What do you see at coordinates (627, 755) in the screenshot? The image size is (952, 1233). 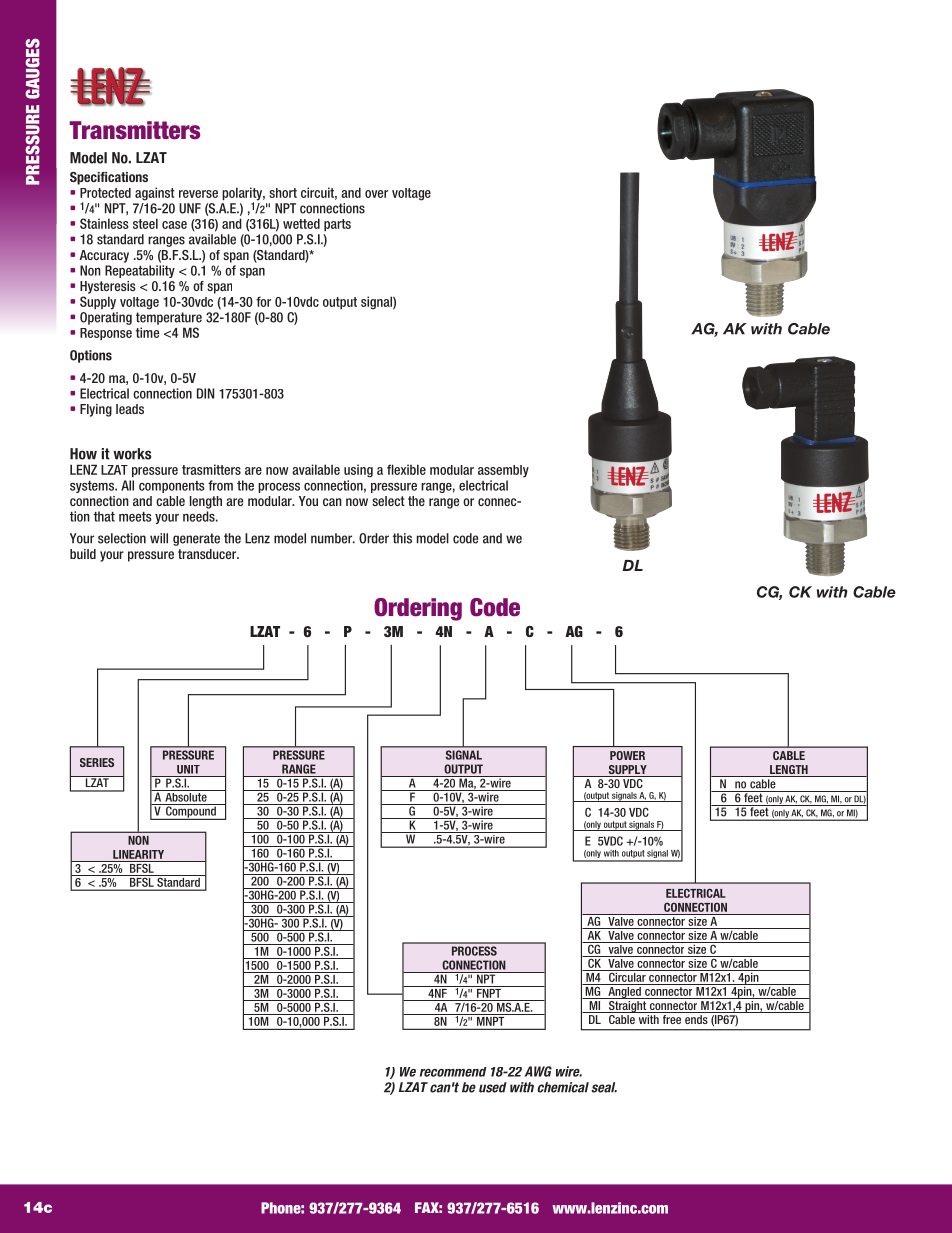 I see `POWER` at bounding box center [627, 755].
